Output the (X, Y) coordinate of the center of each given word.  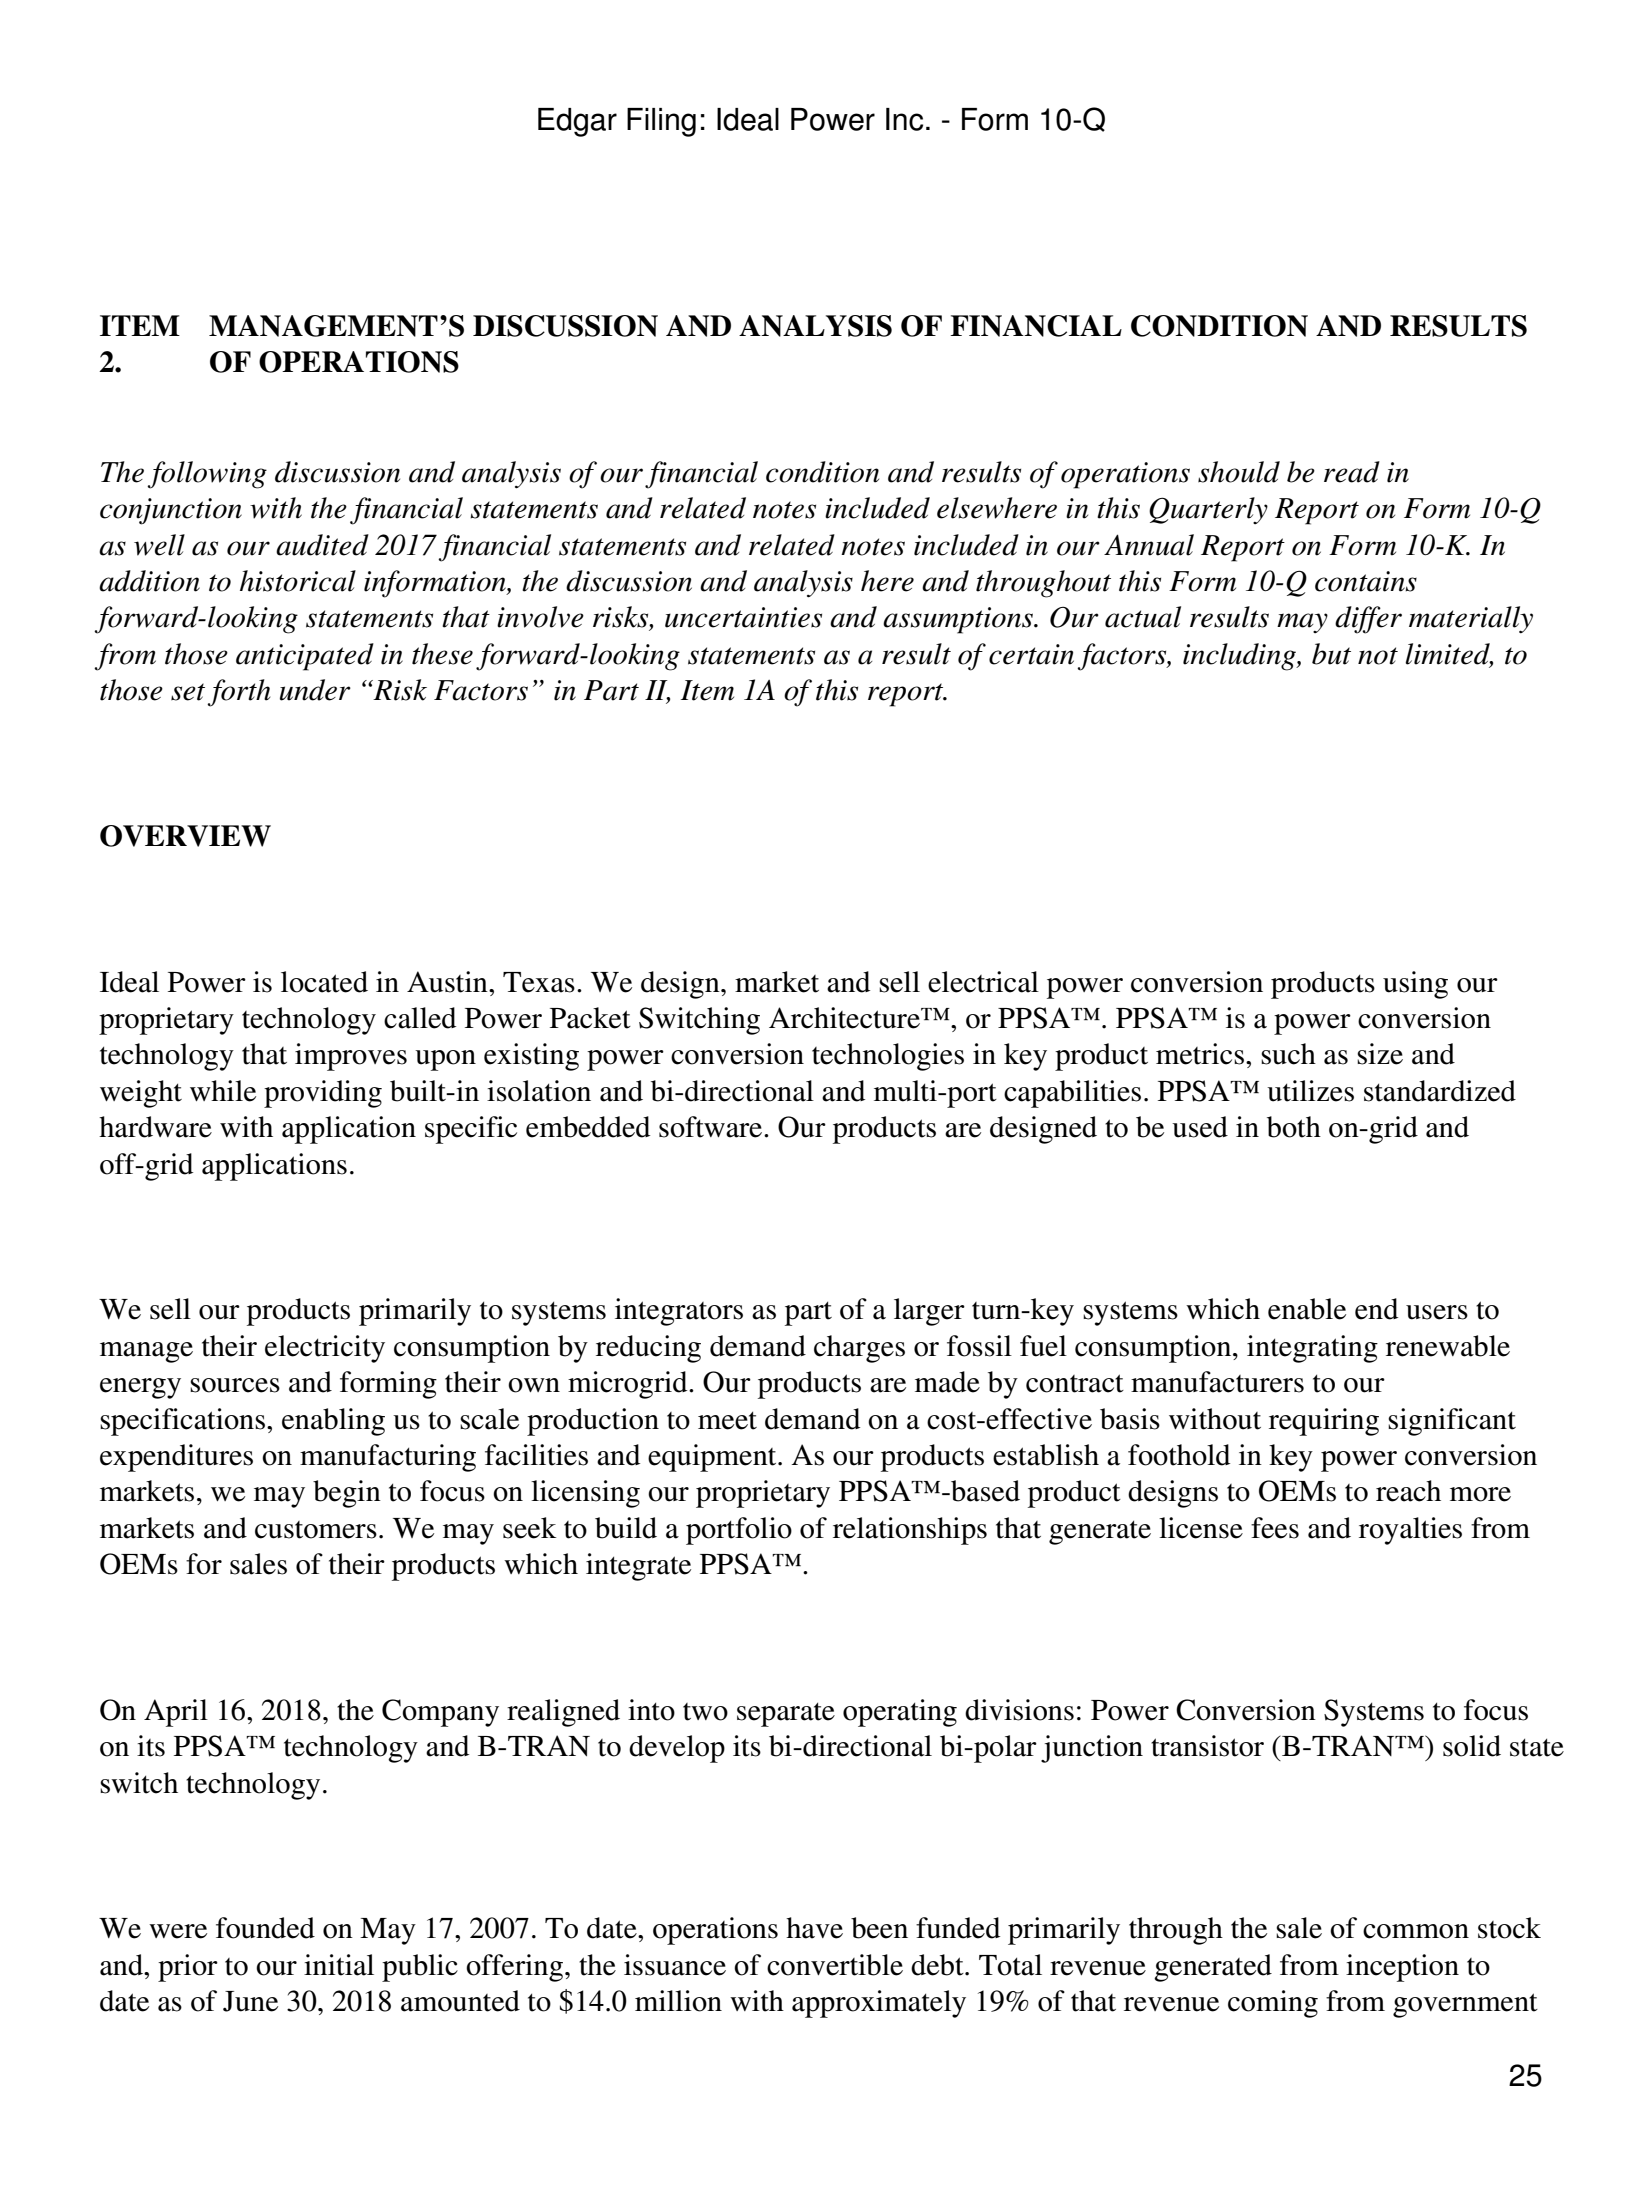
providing (323, 1094)
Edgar (577, 122)
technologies (888, 1057)
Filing (661, 122)
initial (339, 1965)
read (1352, 472)
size (1380, 1054)
